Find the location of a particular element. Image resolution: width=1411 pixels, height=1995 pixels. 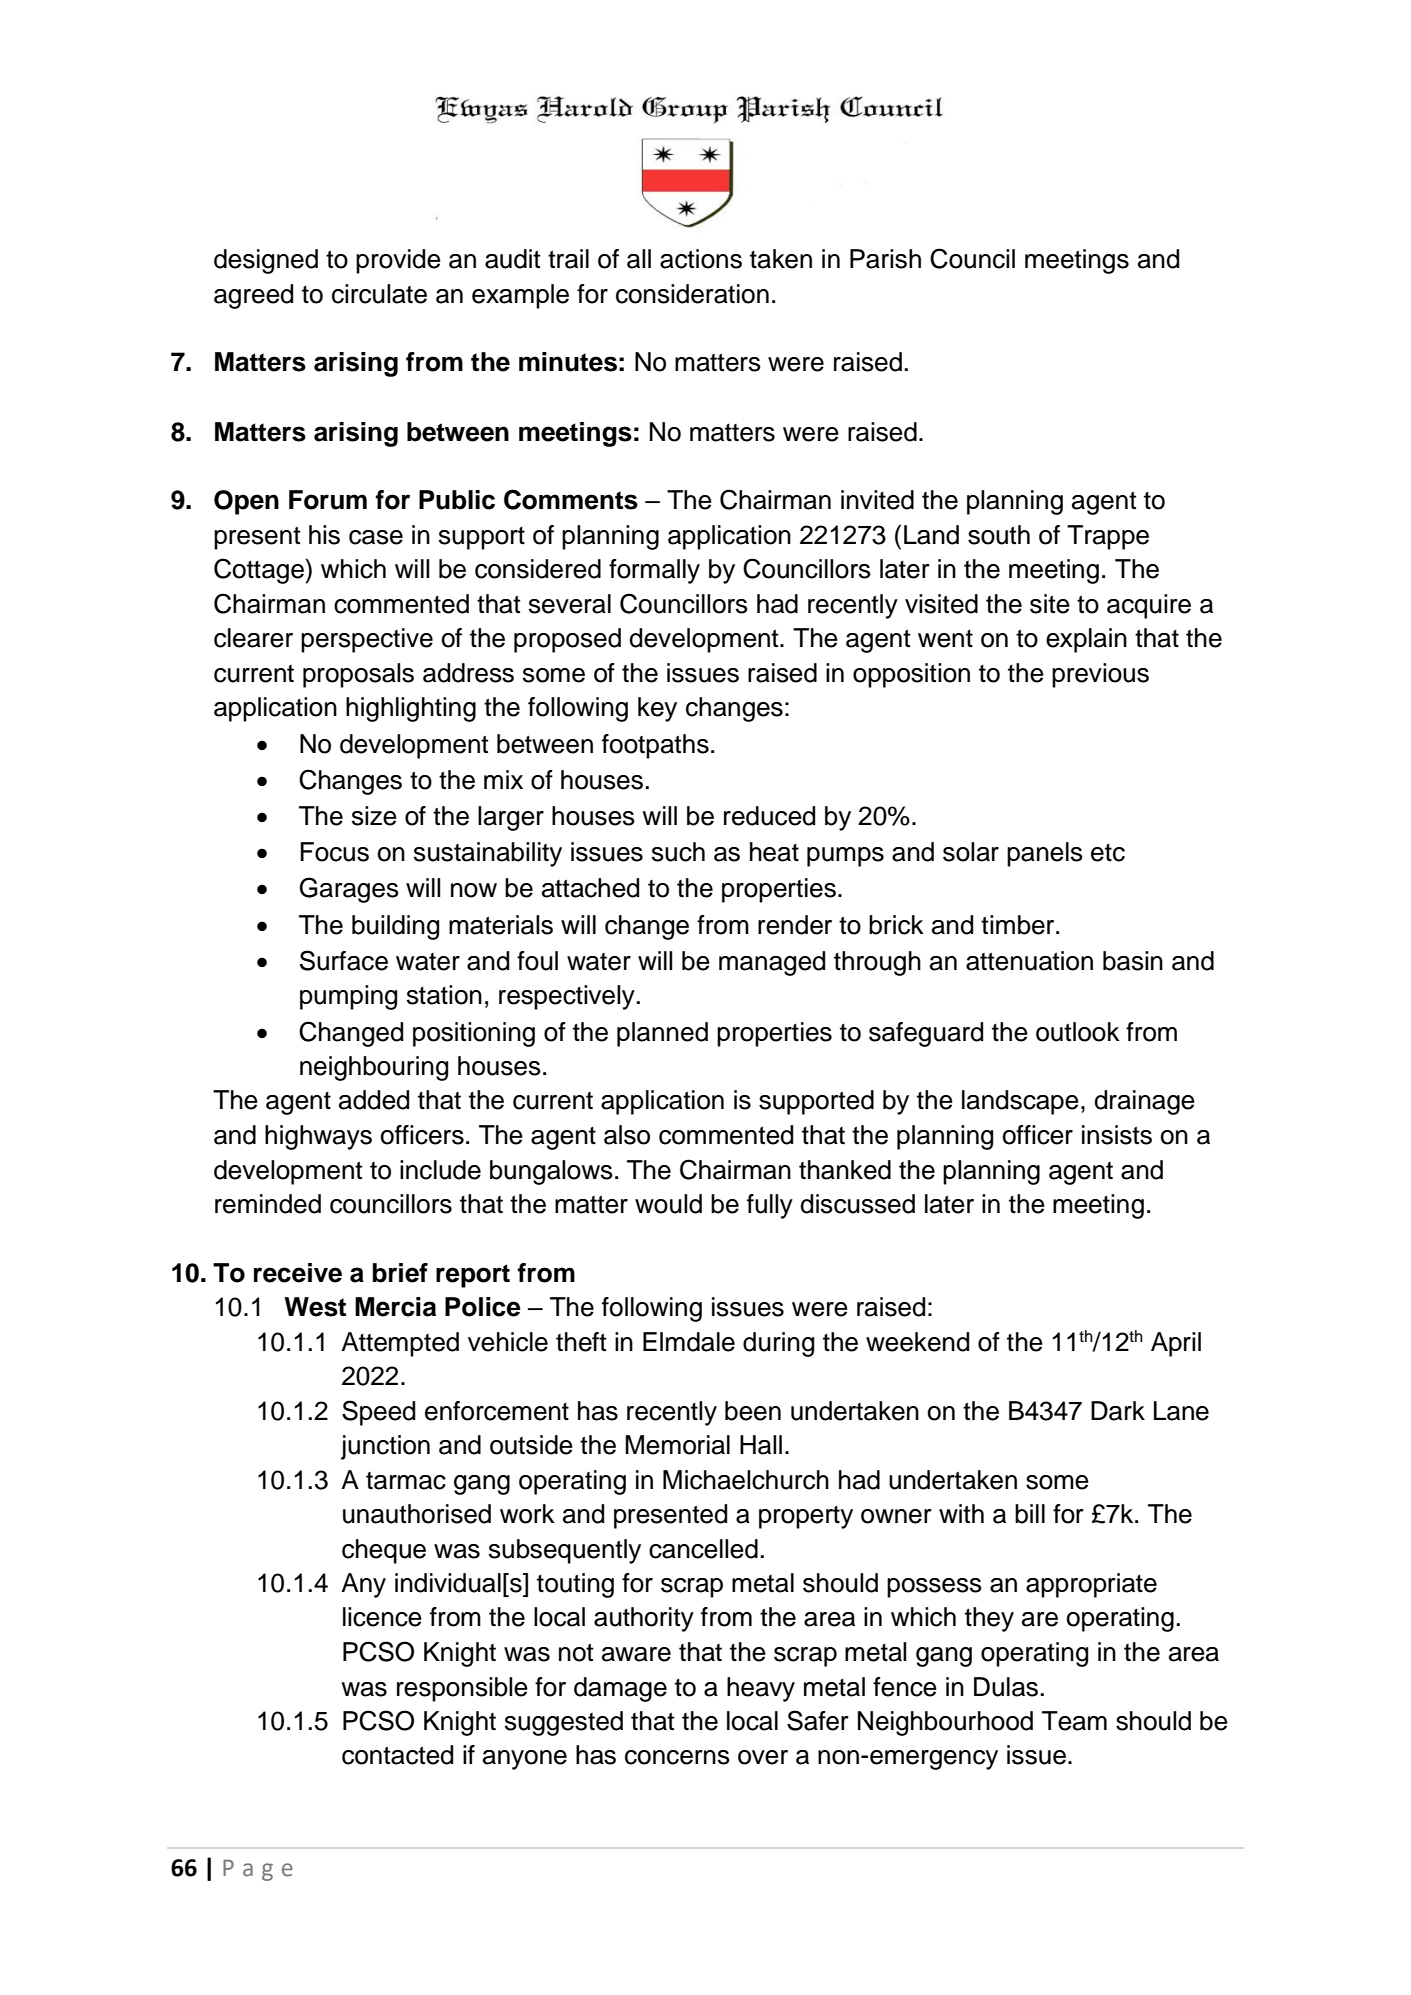

size is located at coordinates (374, 816).
